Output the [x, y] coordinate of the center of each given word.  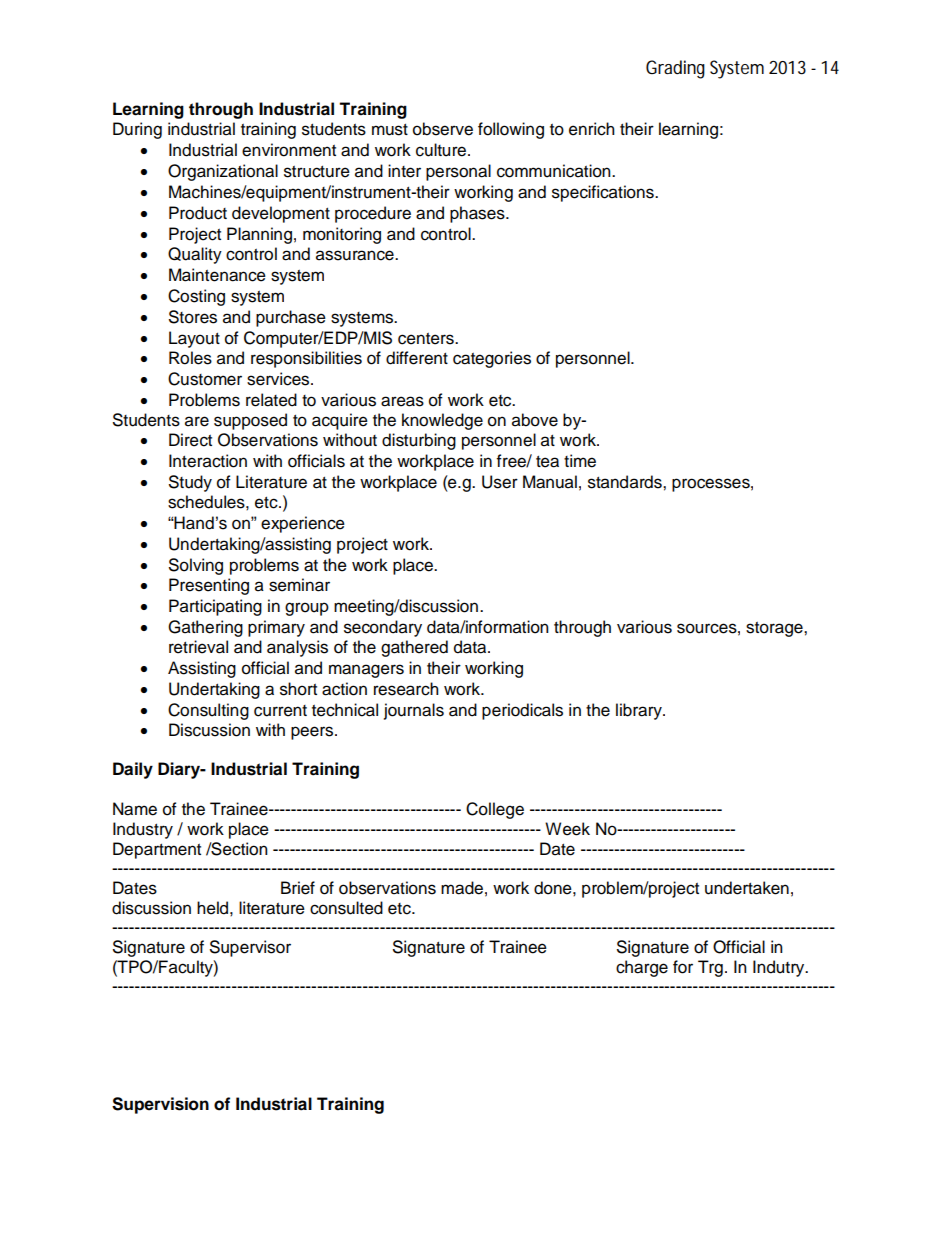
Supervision [160, 1105]
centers [427, 339]
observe [443, 129]
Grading [675, 69]
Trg [710, 968]
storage [775, 629]
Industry [143, 830]
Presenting [209, 586]
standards [626, 482]
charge [642, 968]
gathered [414, 648]
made [462, 888]
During [137, 130]
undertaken [747, 888]
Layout [194, 339]
